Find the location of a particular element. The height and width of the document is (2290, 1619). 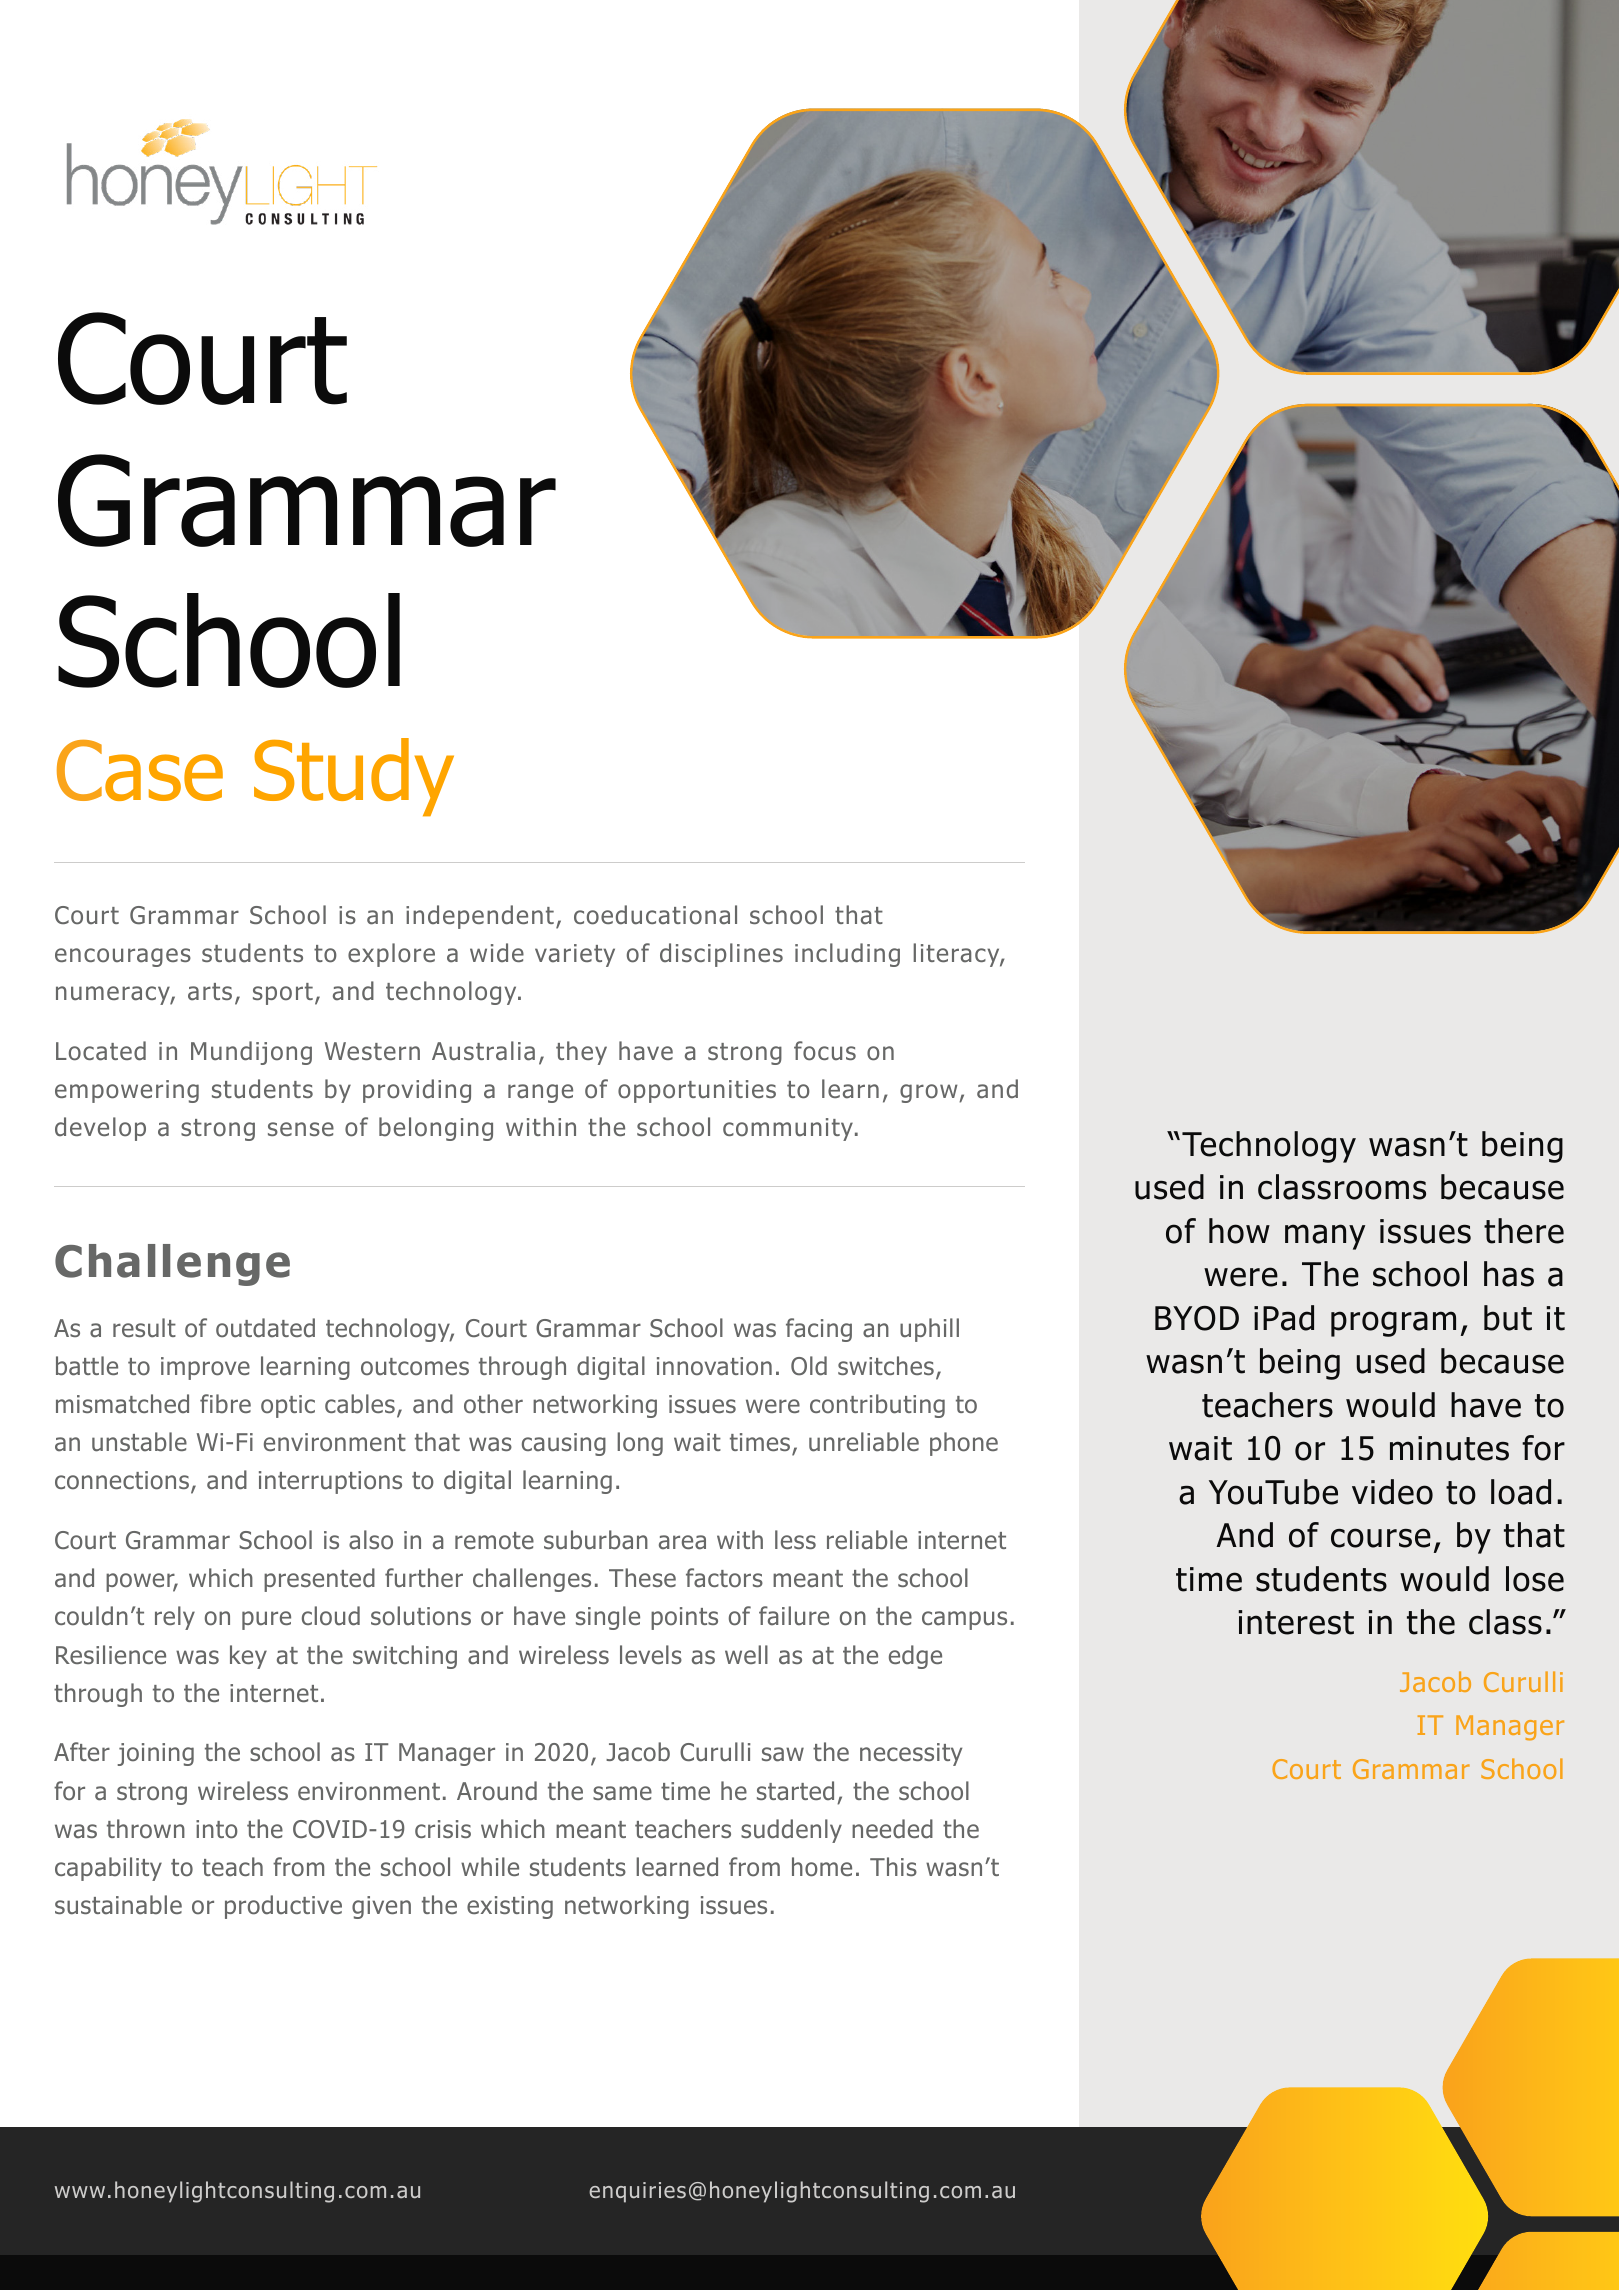

facing is located at coordinates (819, 1330).
